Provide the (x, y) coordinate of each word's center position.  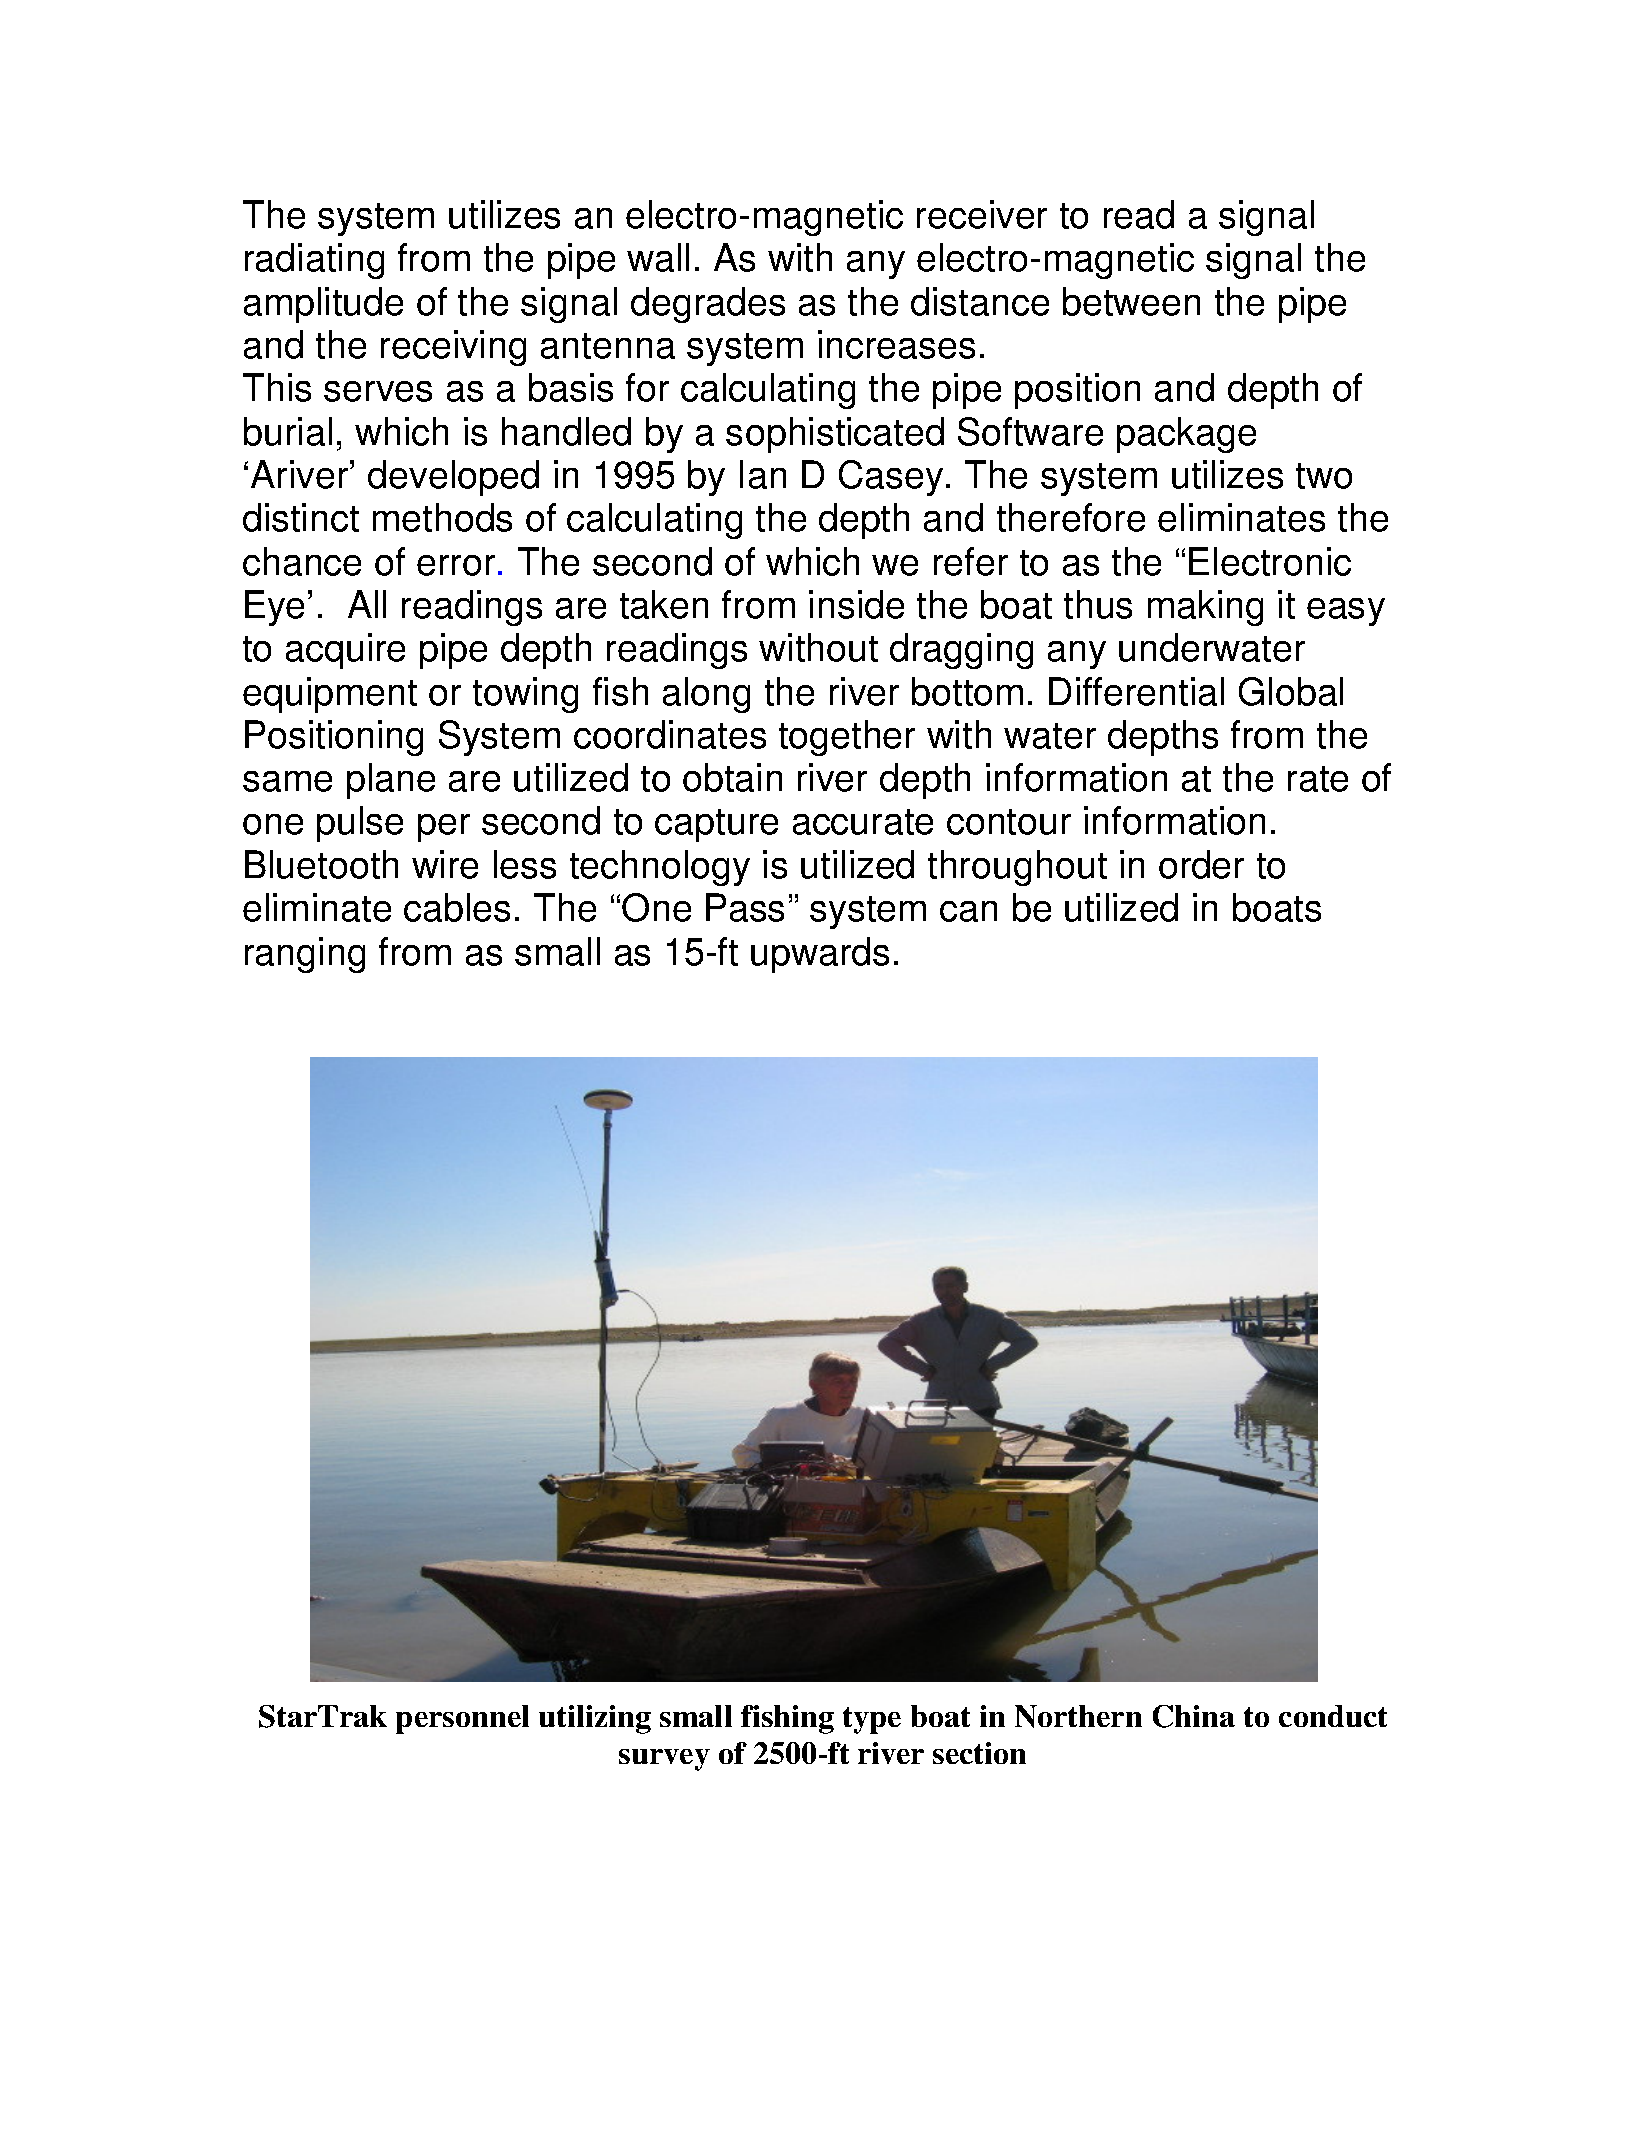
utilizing (595, 1719)
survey (664, 1760)
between (1131, 301)
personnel (462, 1719)
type (872, 1720)
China (1194, 1716)
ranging (305, 955)
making (1205, 608)
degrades (708, 305)
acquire (345, 651)
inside (856, 604)
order (1201, 864)
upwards (820, 955)
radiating (314, 261)
